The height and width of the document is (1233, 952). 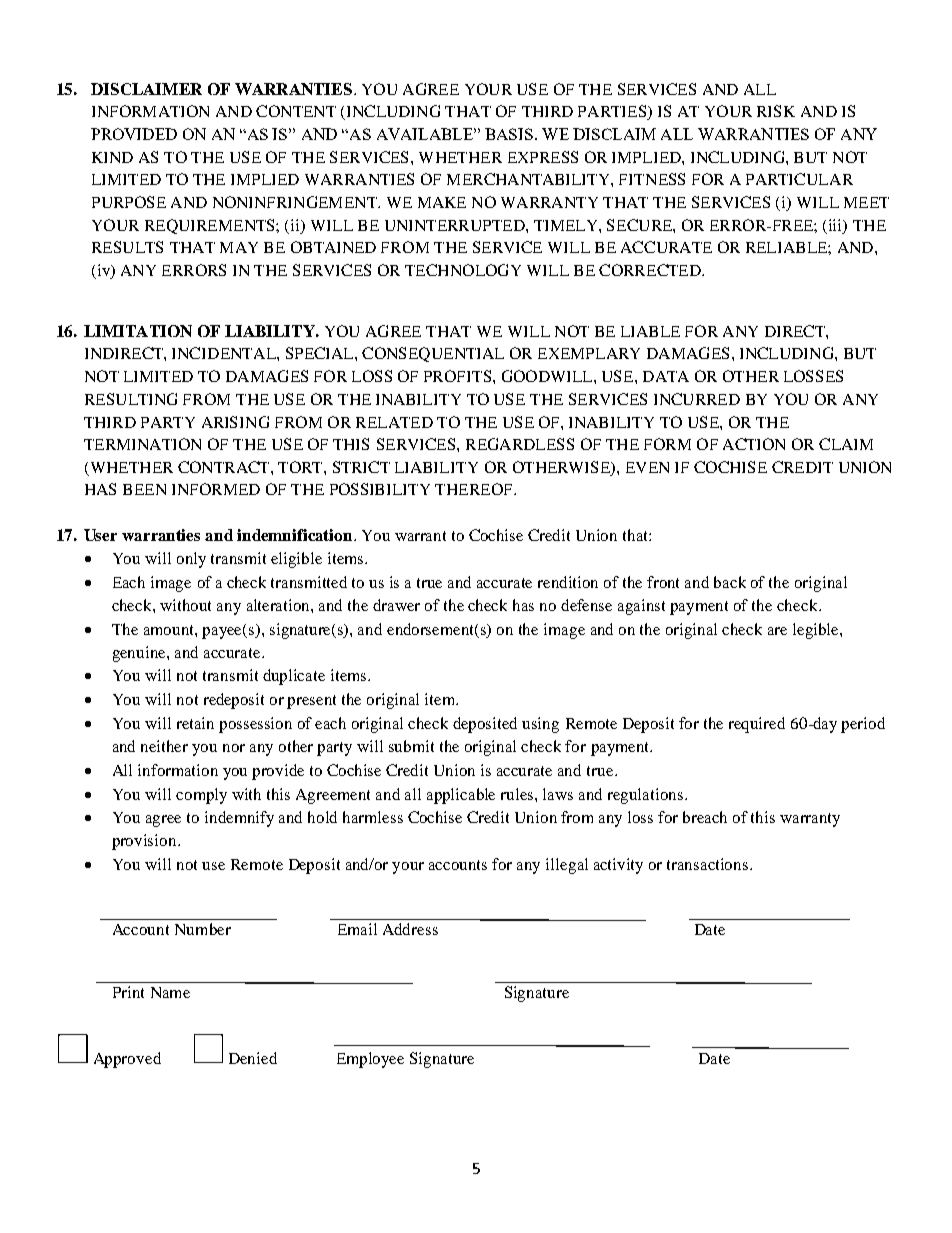 What do you see at coordinates (112, 157) in the document?
I see `KIND` at bounding box center [112, 157].
